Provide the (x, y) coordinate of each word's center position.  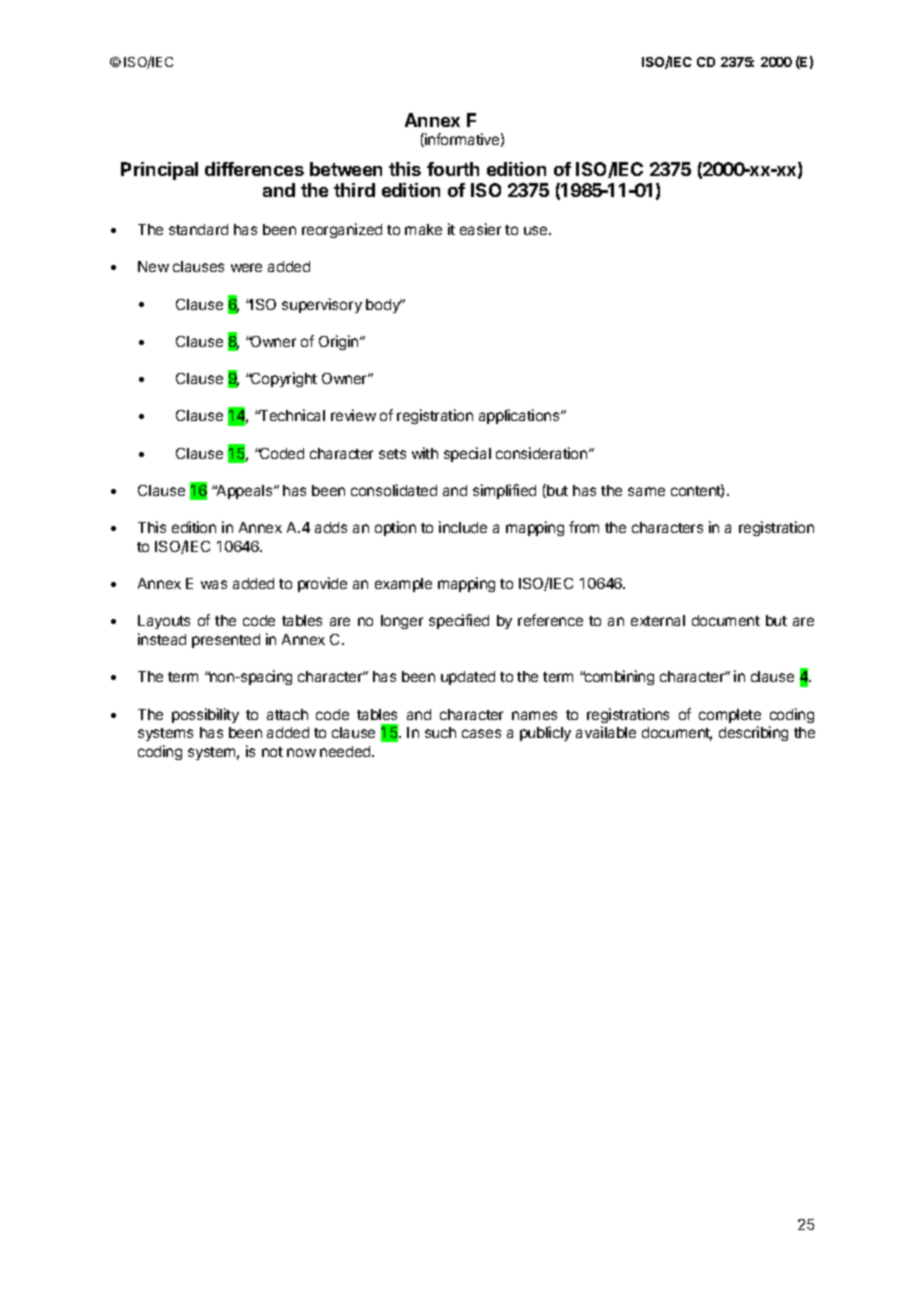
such (440, 732)
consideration (543, 453)
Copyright (283, 379)
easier (480, 229)
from (584, 527)
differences (254, 169)
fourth (453, 169)
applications (520, 416)
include (463, 527)
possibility (205, 715)
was (214, 584)
